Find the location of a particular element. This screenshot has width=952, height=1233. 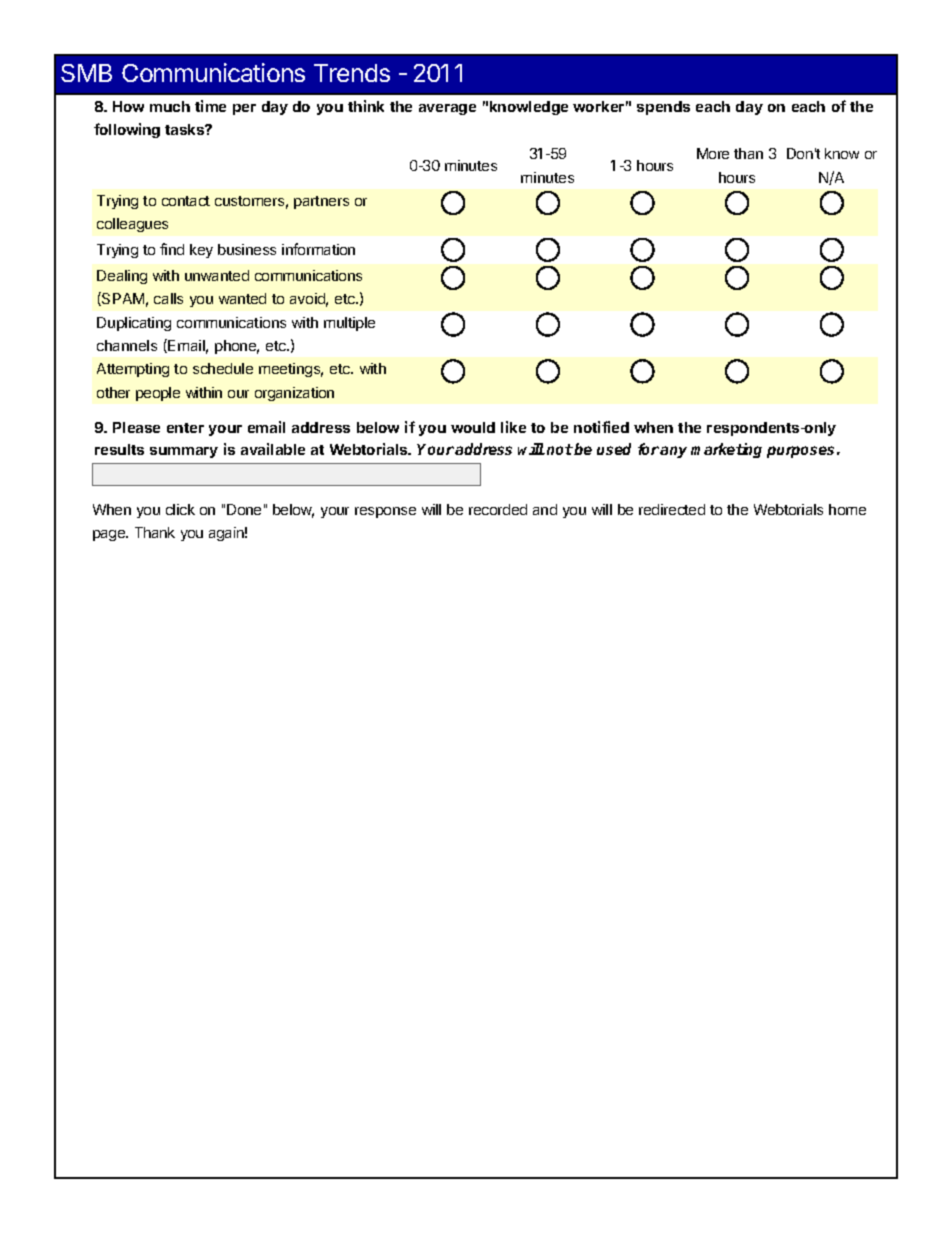

notified is located at coordinates (601, 427).
